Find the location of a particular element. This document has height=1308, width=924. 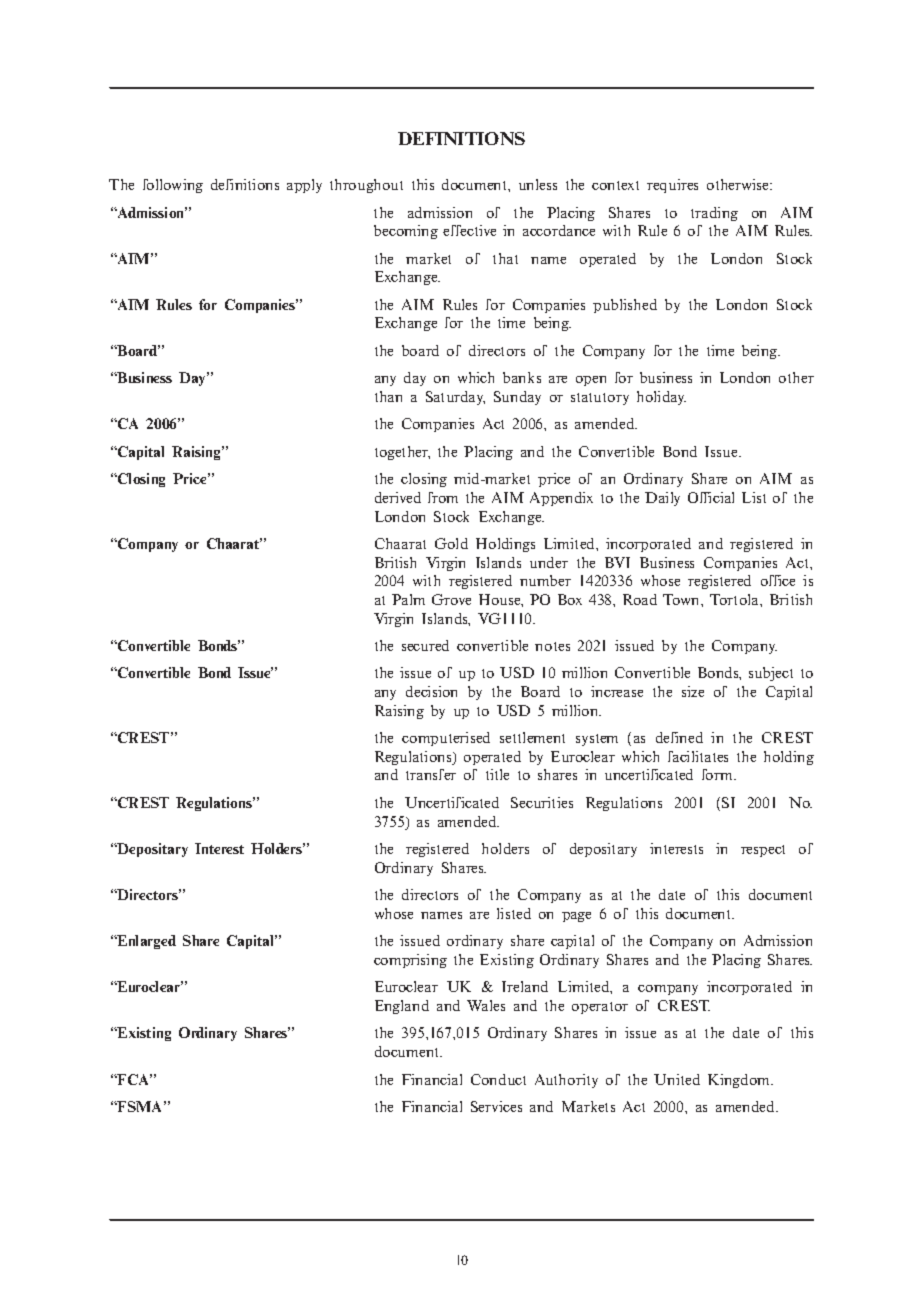

derived is located at coordinates (398, 497).
